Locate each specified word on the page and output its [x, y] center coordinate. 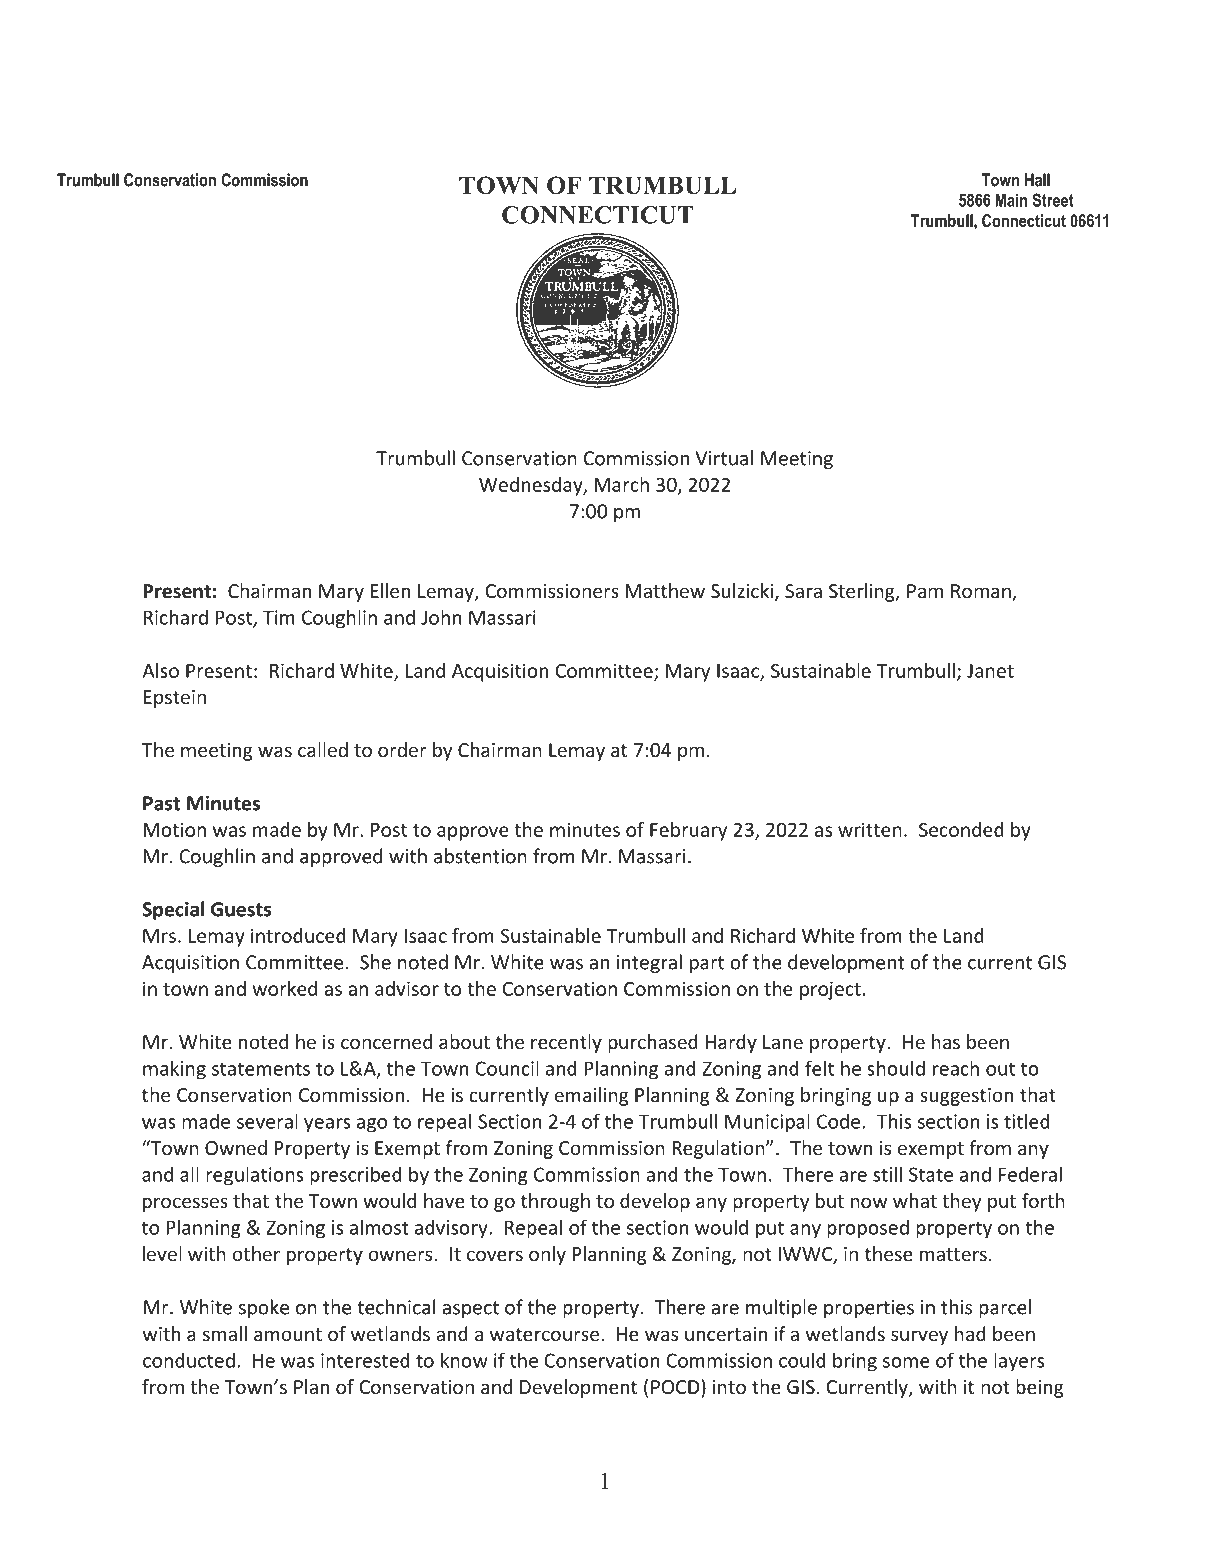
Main [1011, 200]
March [622, 484]
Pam [925, 591]
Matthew [665, 590]
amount [288, 1334]
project [830, 990]
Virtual [724, 458]
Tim [279, 617]
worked [284, 988]
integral [649, 963]
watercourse [544, 1334]
